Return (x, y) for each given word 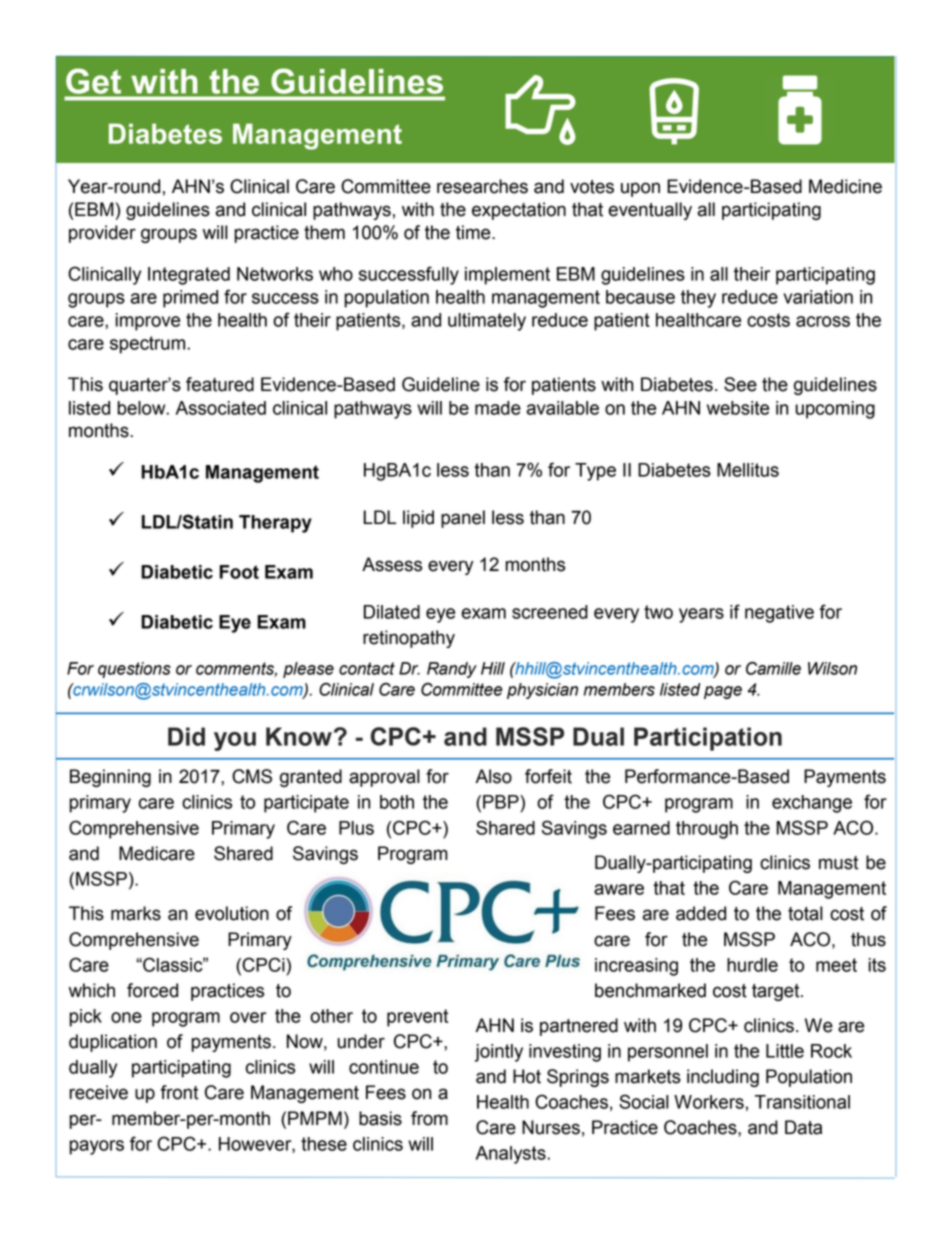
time (474, 232)
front (179, 1092)
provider (102, 234)
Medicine (845, 186)
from (429, 1118)
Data (803, 1127)
